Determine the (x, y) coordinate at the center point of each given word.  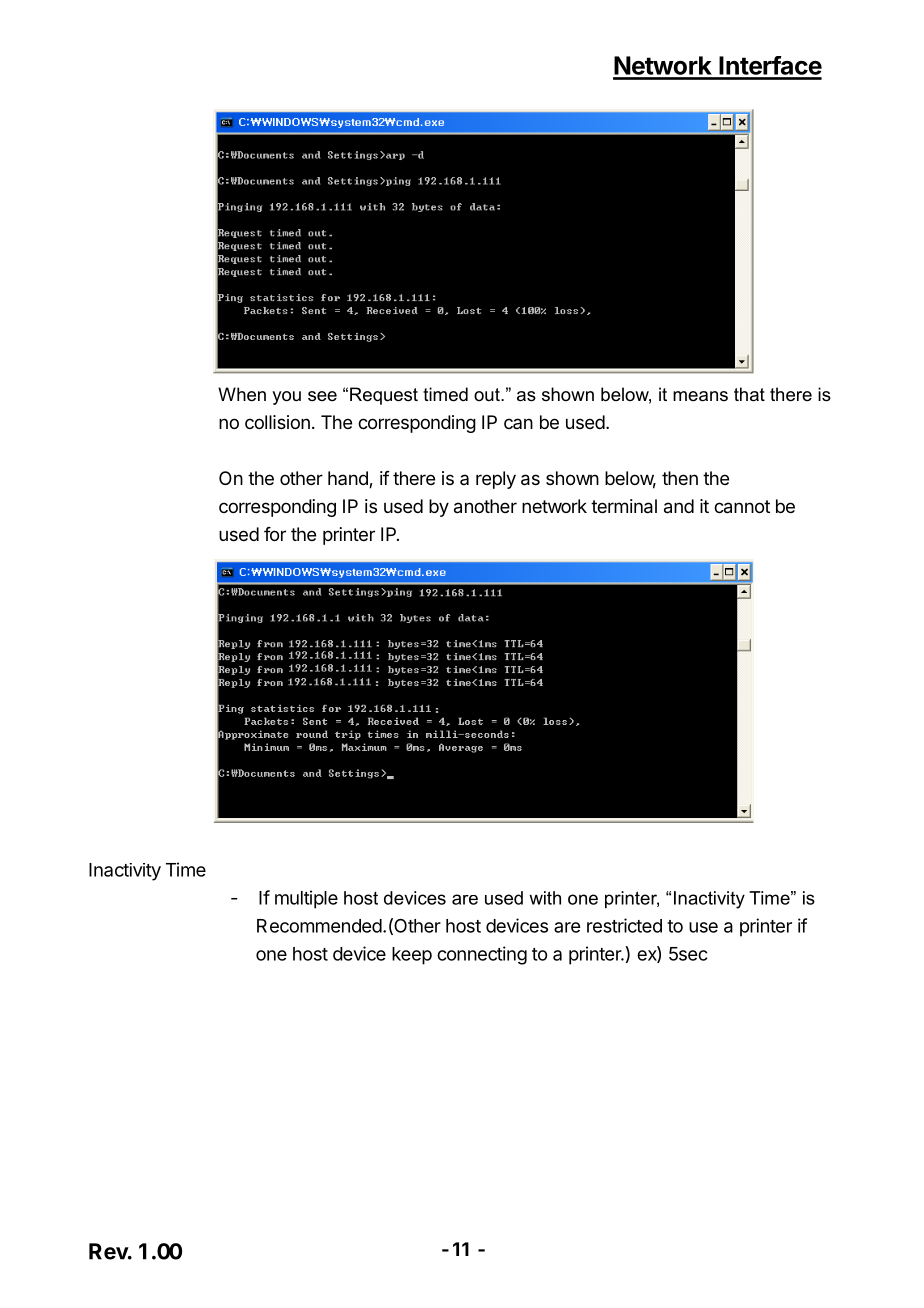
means (700, 396)
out (488, 394)
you (286, 398)
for (275, 534)
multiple (306, 899)
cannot (742, 507)
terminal (624, 506)
